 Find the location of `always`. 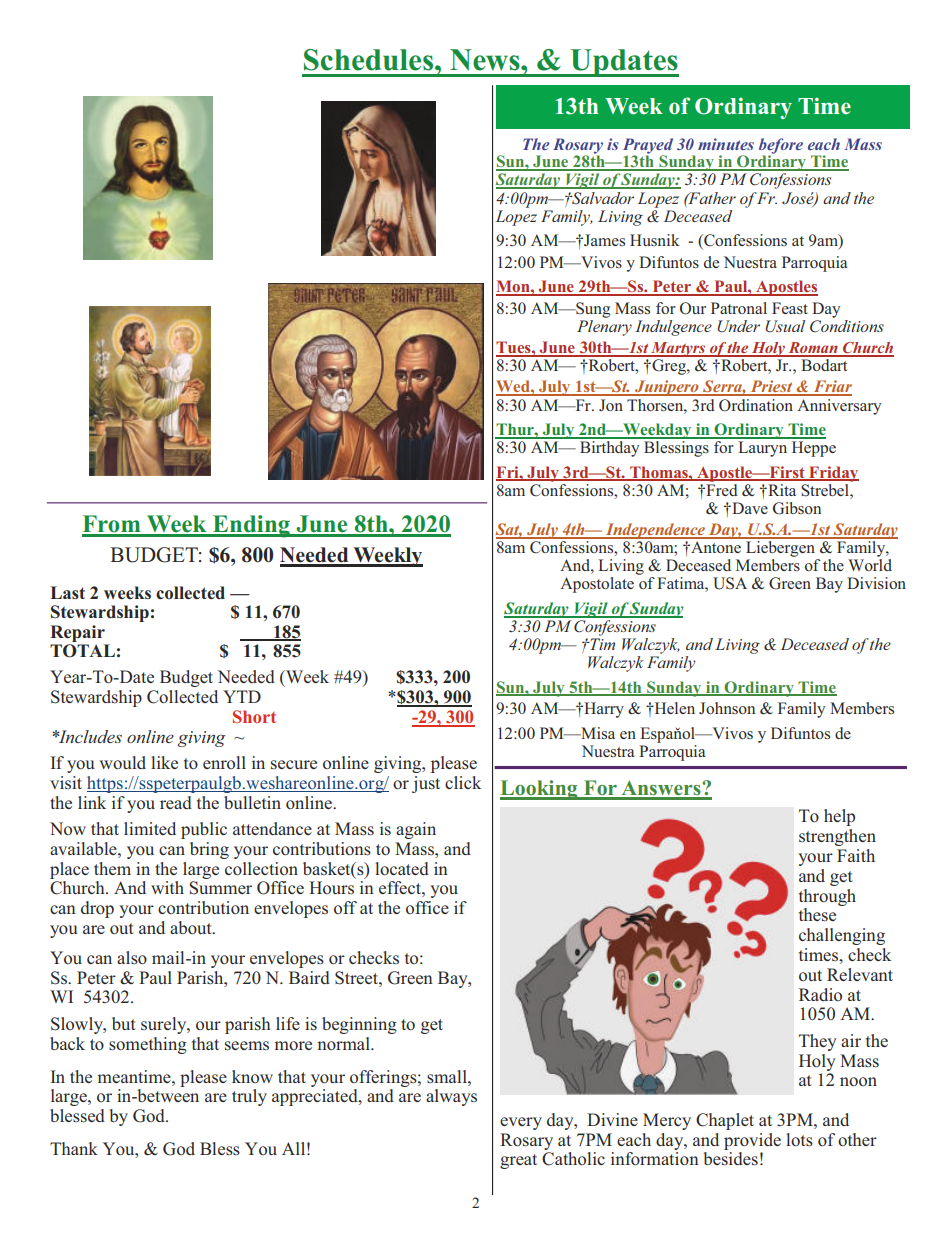

always is located at coordinates (451, 1097).
